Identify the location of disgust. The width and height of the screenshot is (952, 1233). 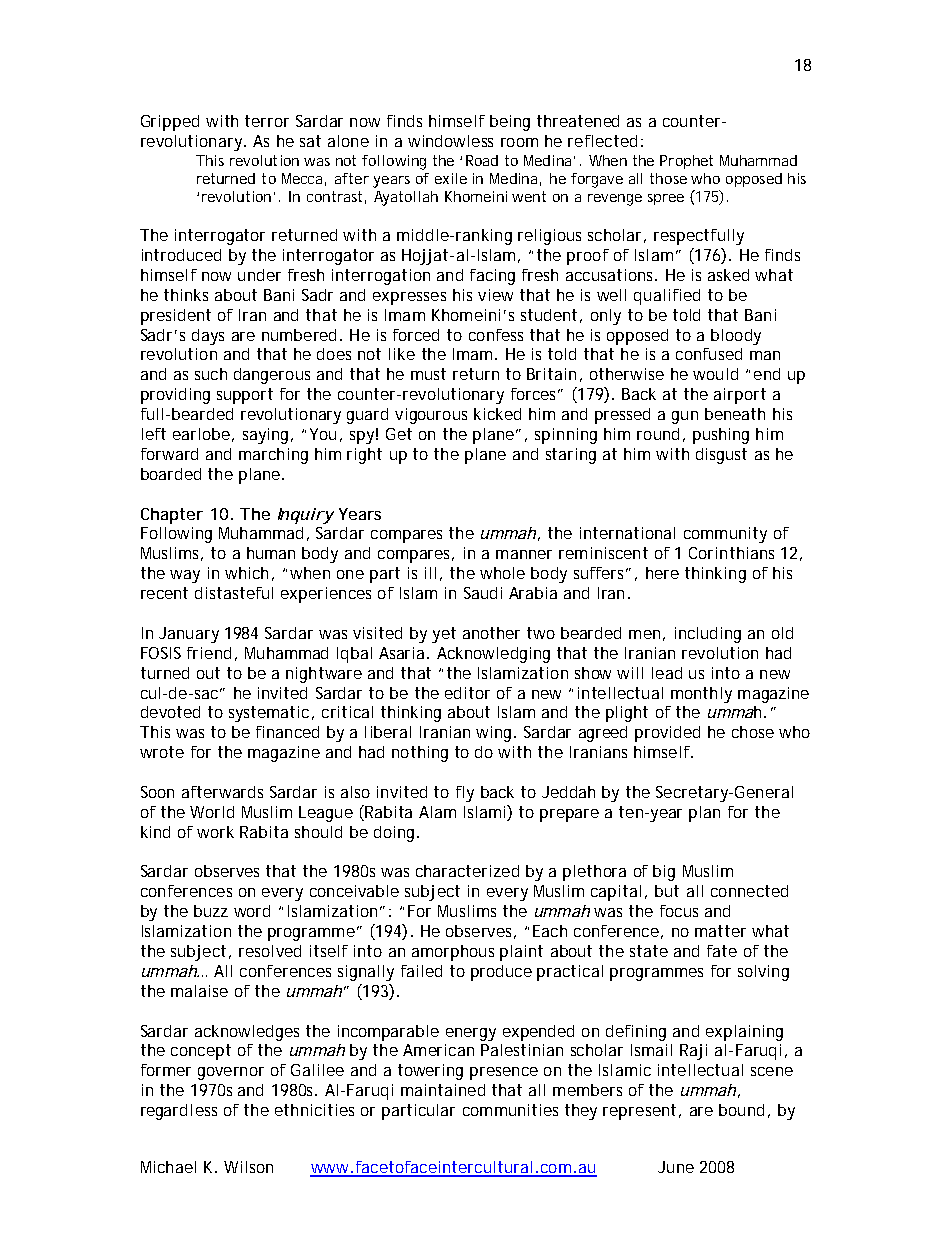
(721, 456).
